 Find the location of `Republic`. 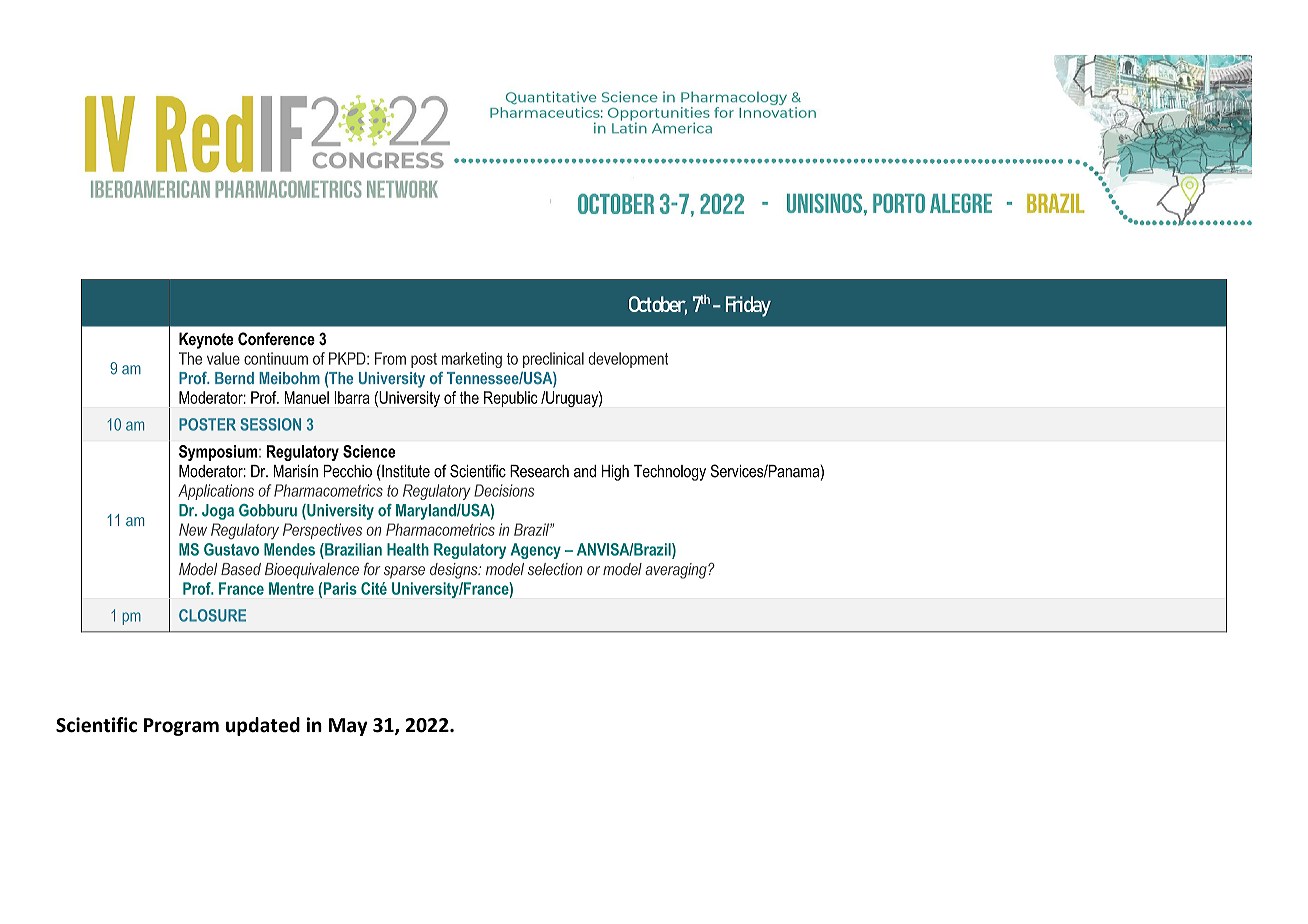

Republic is located at coordinates (510, 399).
